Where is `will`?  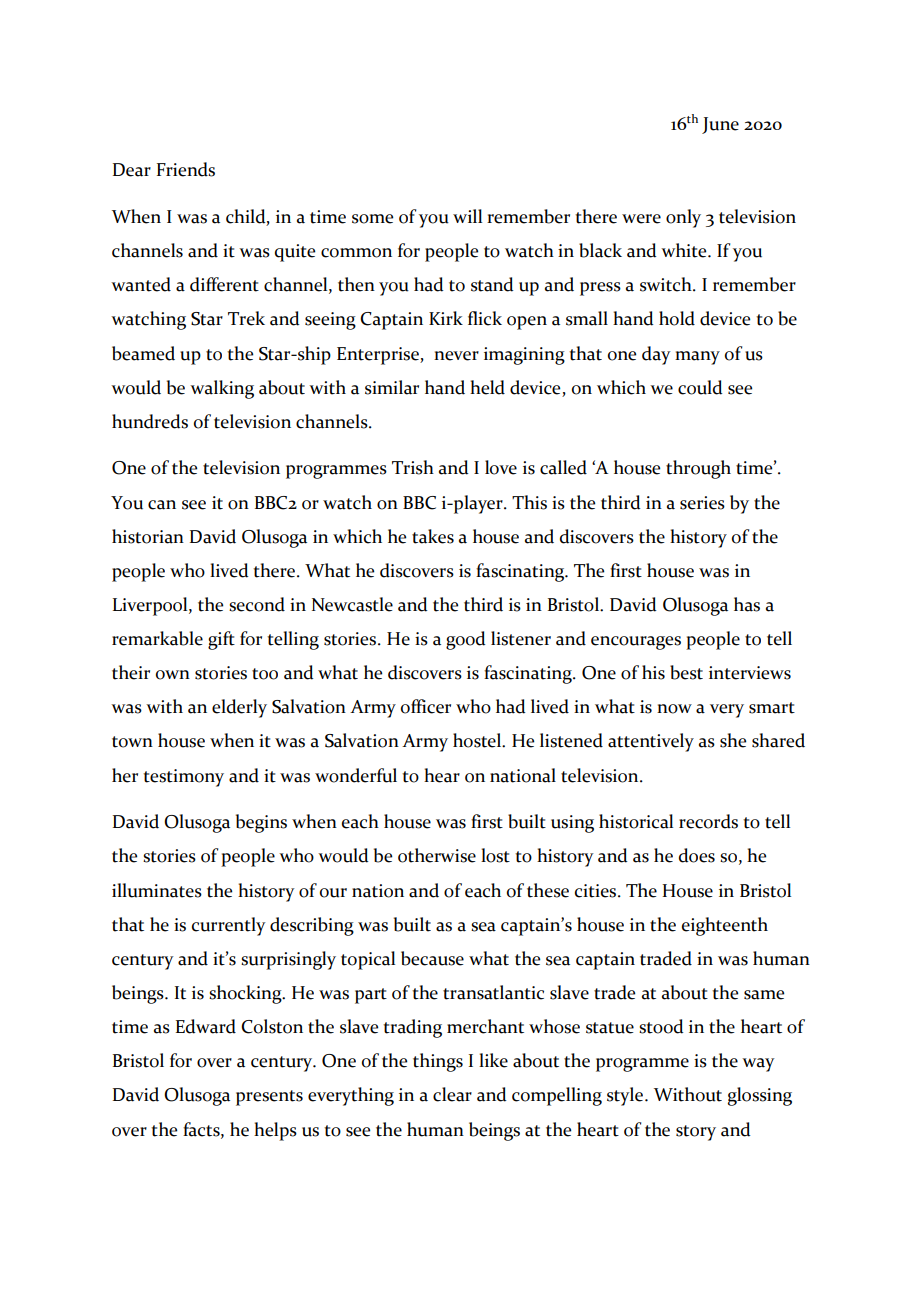
will is located at coordinates (467, 216).
